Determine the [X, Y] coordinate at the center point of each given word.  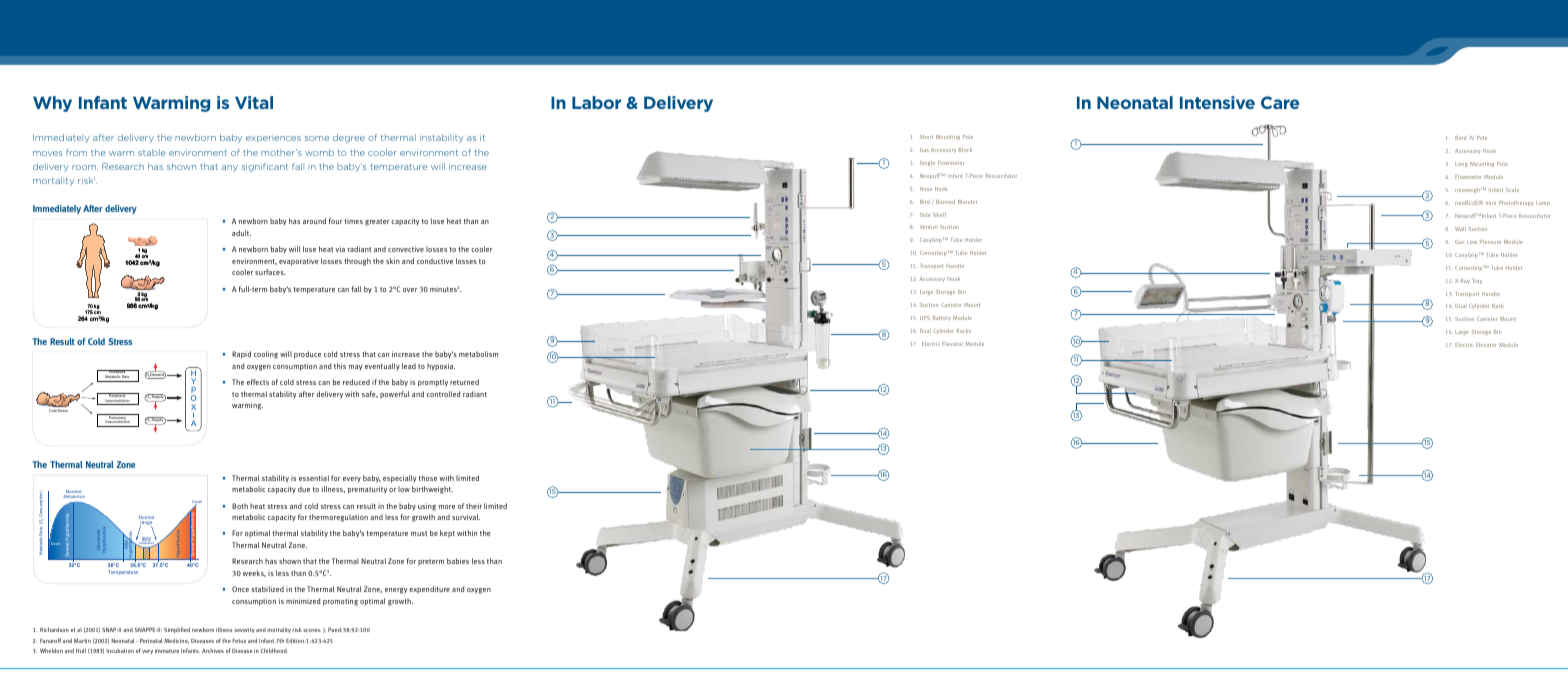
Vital [254, 102]
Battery [942, 318]
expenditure [429, 590]
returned [464, 382]
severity [244, 630]
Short [926, 137]
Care [1280, 102]
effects [258, 382]
